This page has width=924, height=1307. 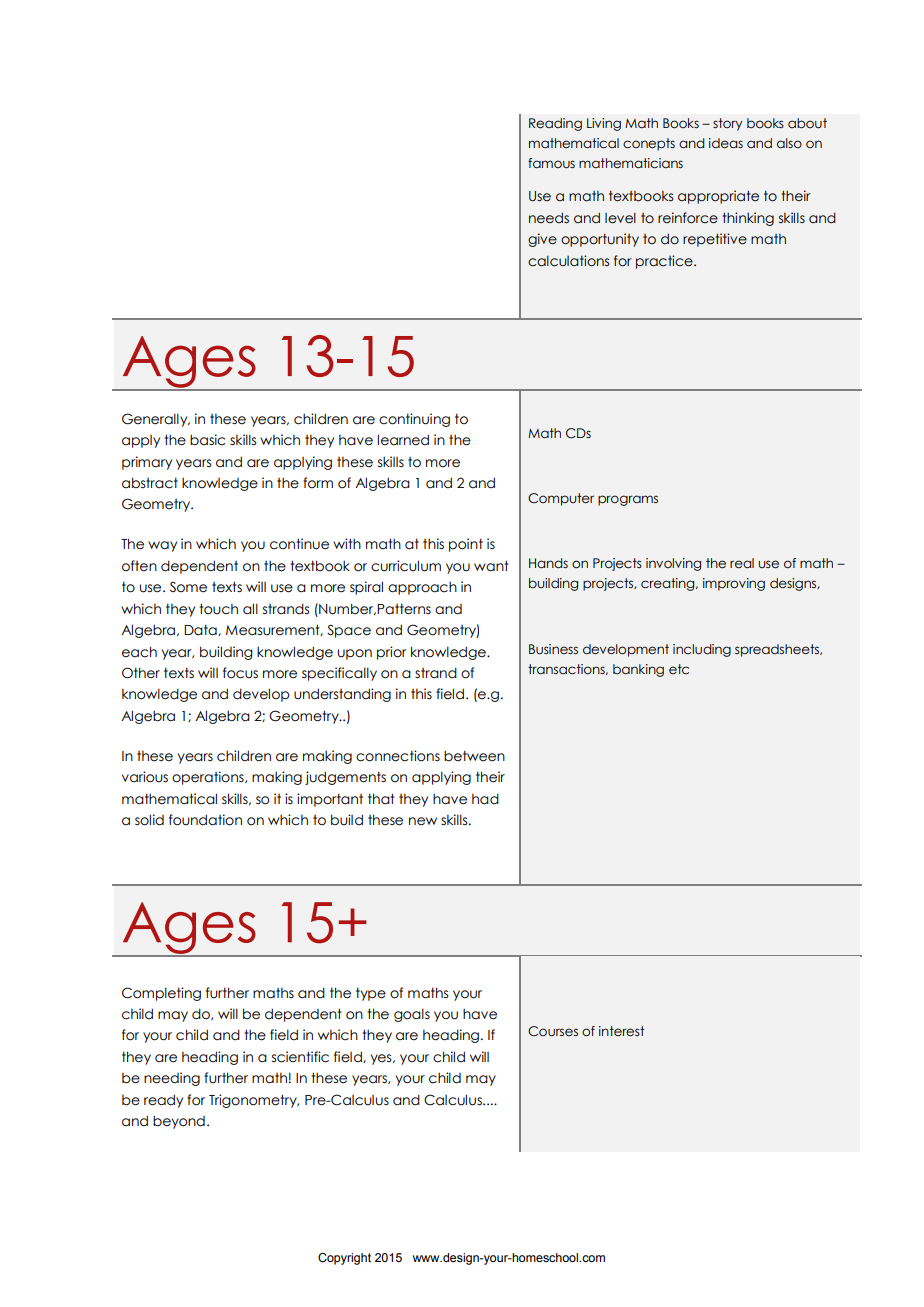 I want to click on point, so click(x=466, y=545).
